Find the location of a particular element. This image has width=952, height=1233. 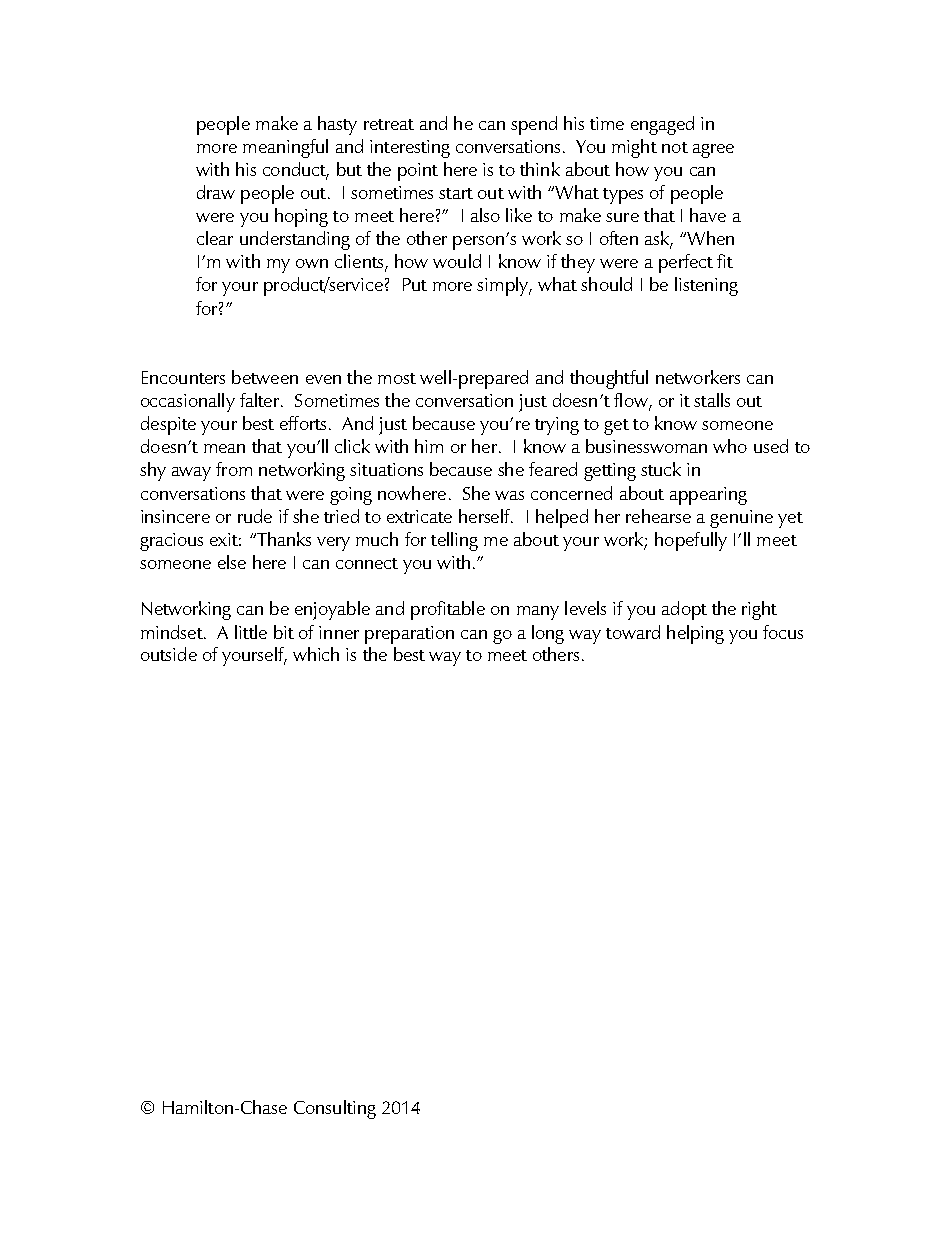

helping is located at coordinates (695, 634).
